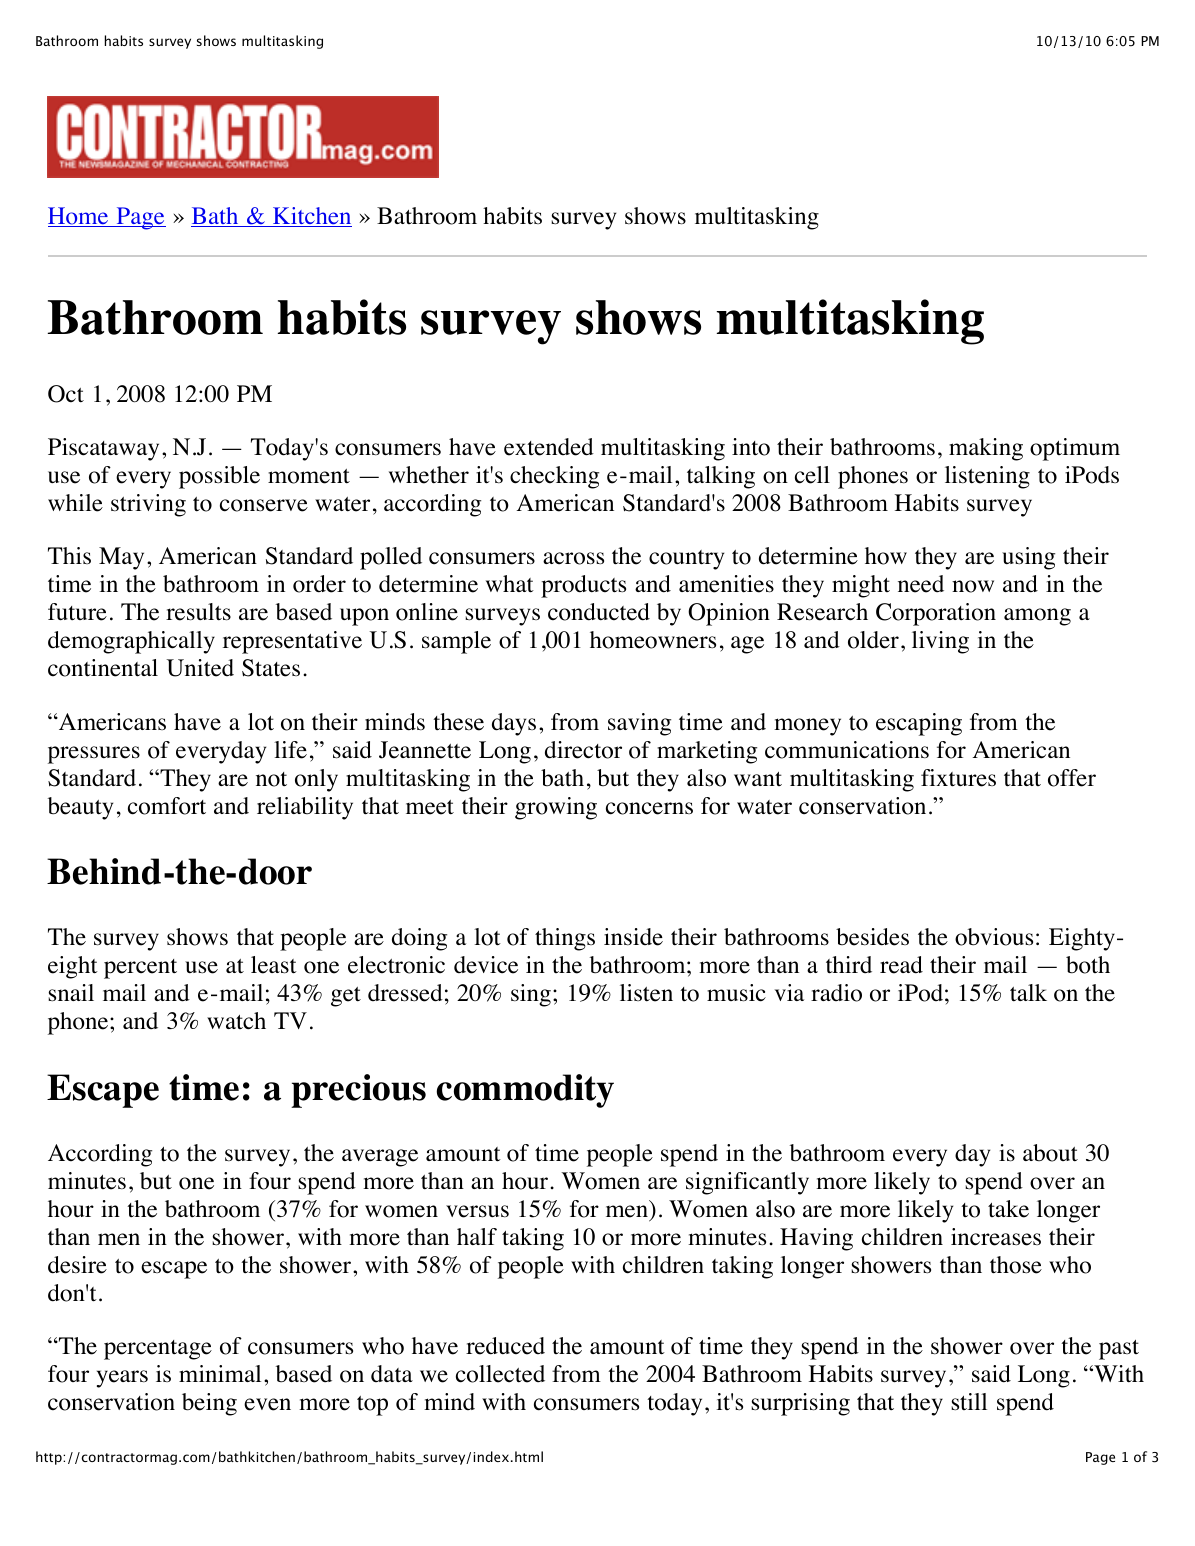  What do you see at coordinates (986, 449) in the screenshot?
I see `making` at bounding box center [986, 449].
